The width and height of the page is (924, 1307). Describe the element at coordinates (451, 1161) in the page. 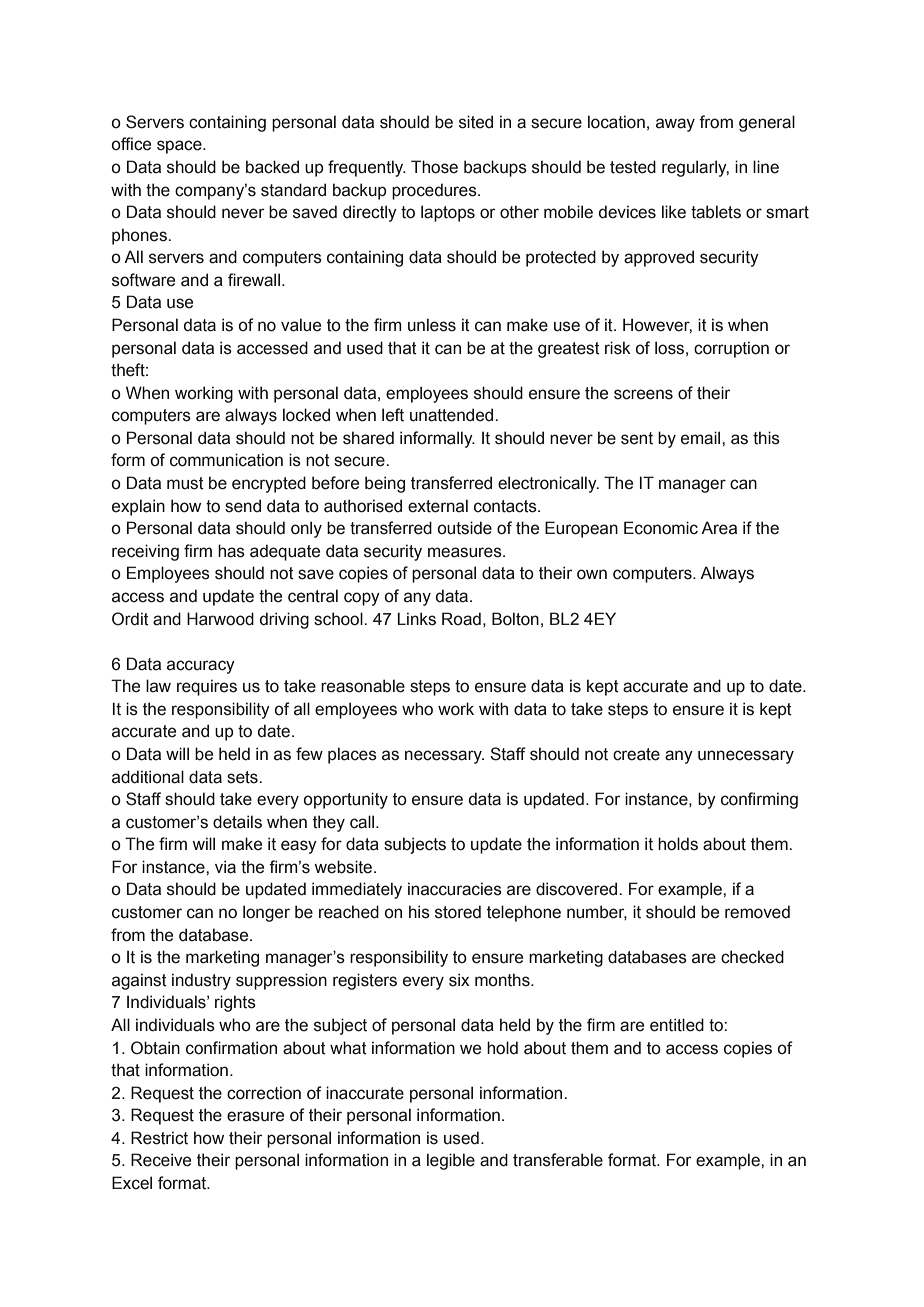

I see `legible` at that location.
